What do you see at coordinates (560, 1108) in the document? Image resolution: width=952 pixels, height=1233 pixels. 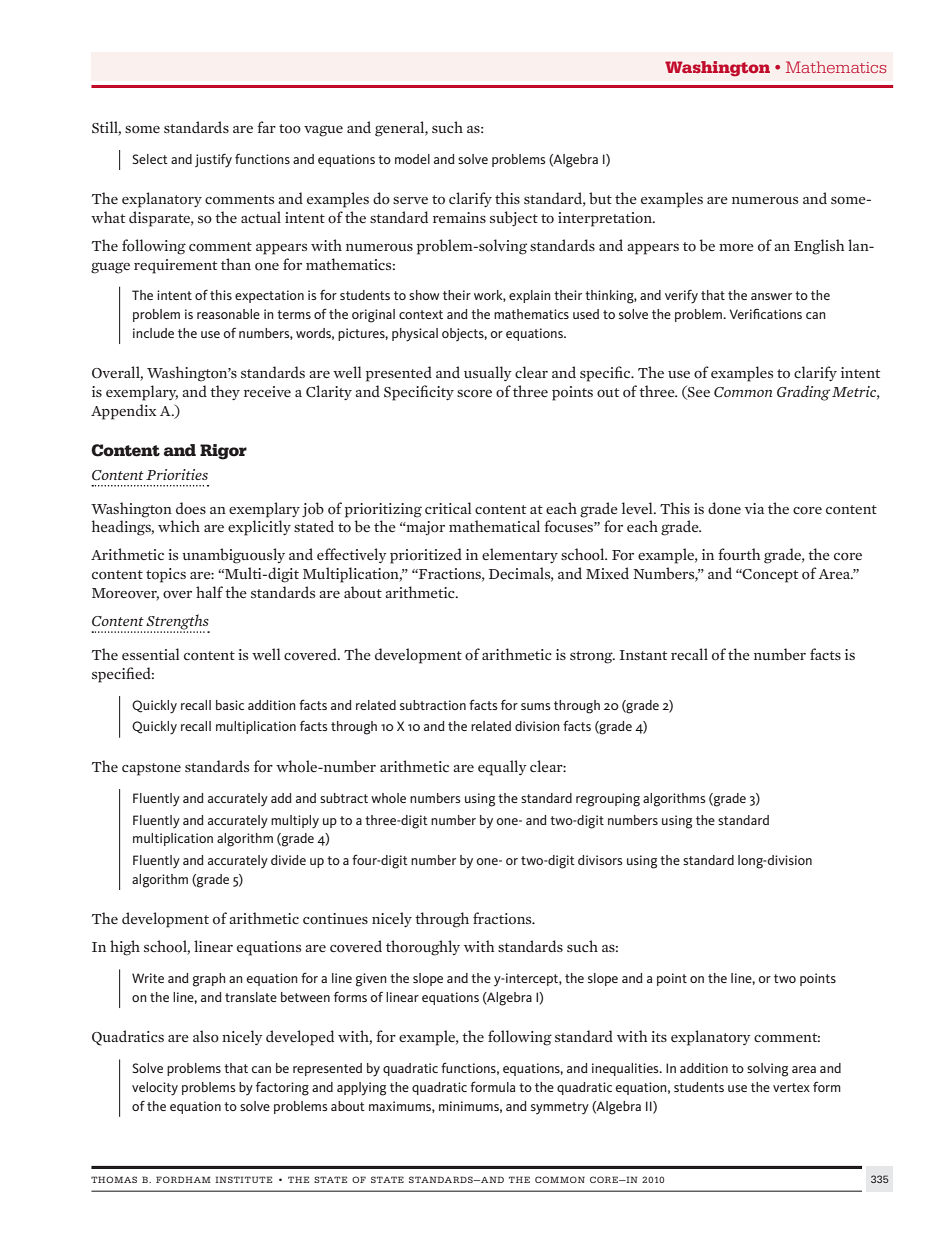 I see `symmetry` at bounding box center [560, 1108].
